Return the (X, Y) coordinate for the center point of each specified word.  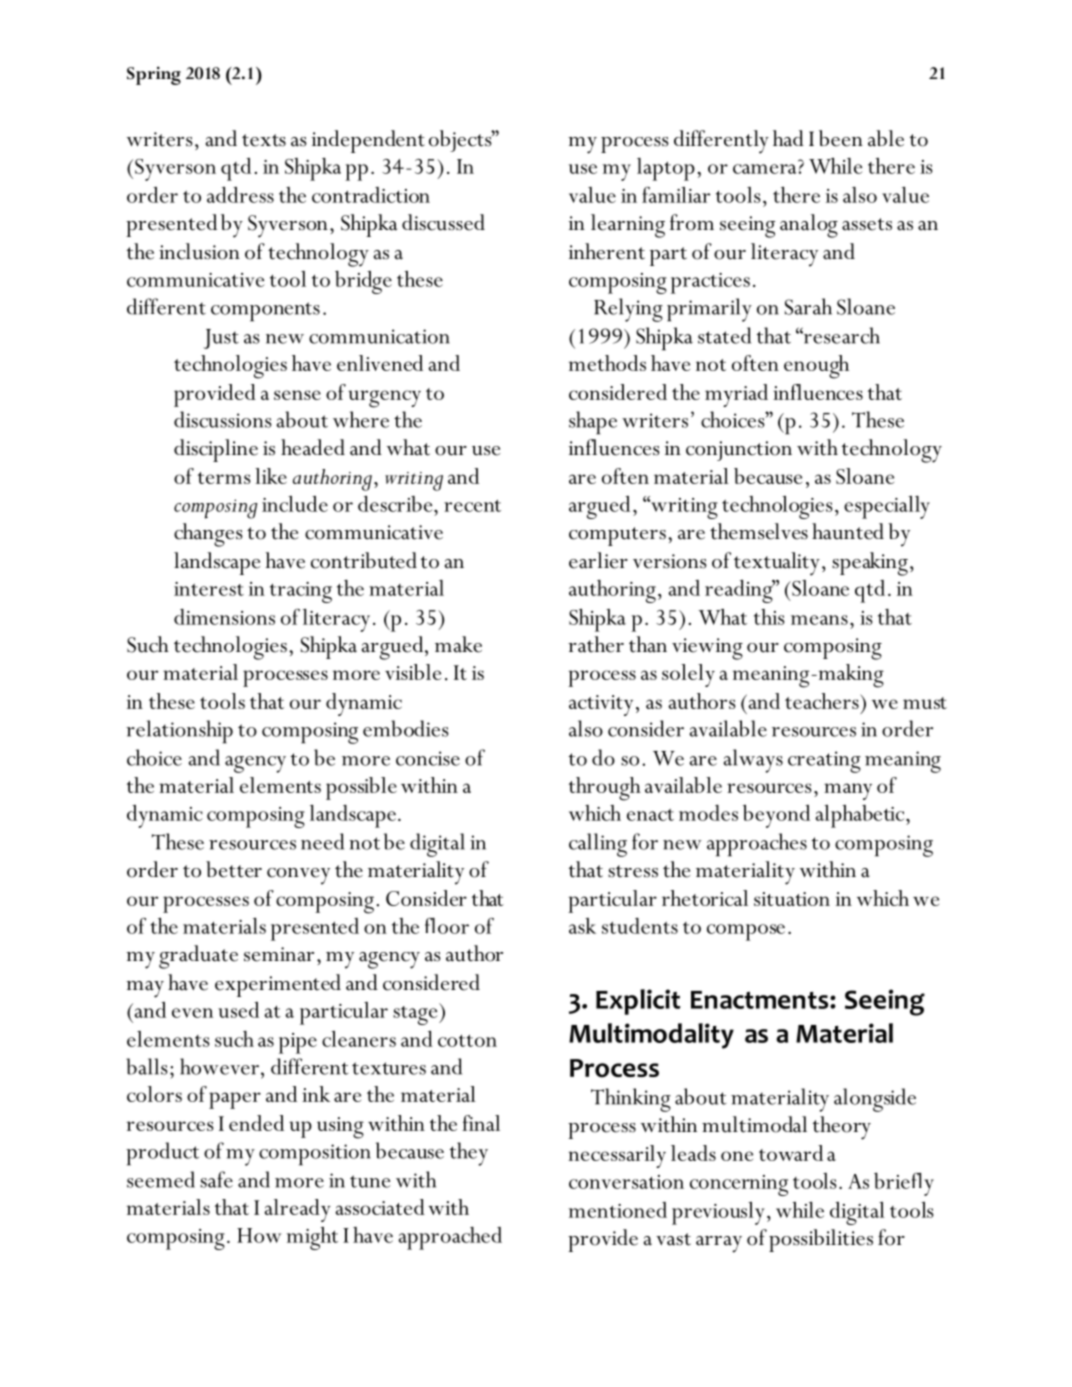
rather (596, 644)
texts (264, 140)
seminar (279, 954)
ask (582, 926)
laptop (666, 169)
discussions (223, 419)
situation (792, 899)
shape (593, 423)
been (841, 138)
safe (216, 1179)
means (819, 620)
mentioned (617, 1210)
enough (816, 367)
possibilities (821, 1240)
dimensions (224, 617)
